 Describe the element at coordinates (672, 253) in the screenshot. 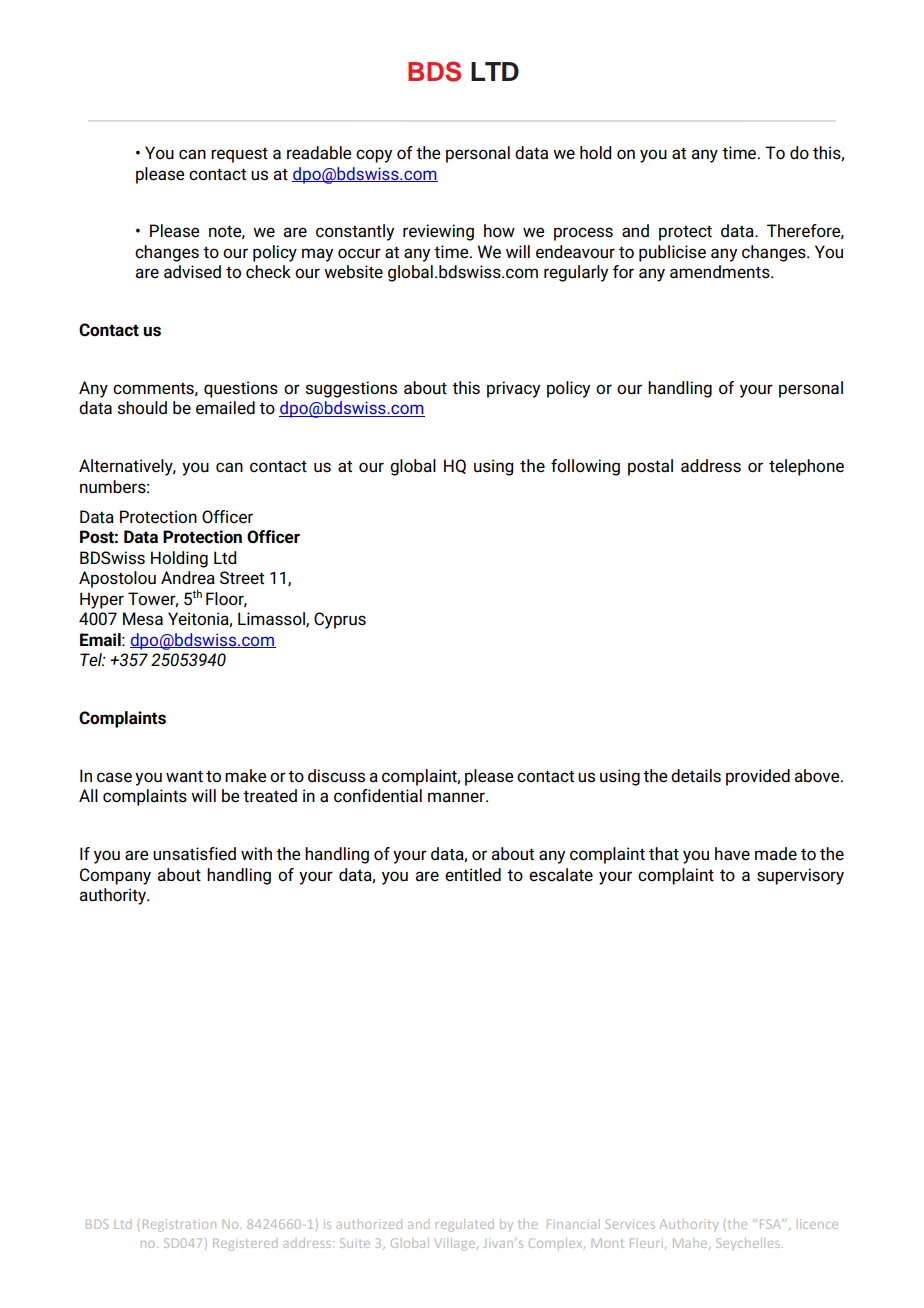

I see `publicise` at that location.
